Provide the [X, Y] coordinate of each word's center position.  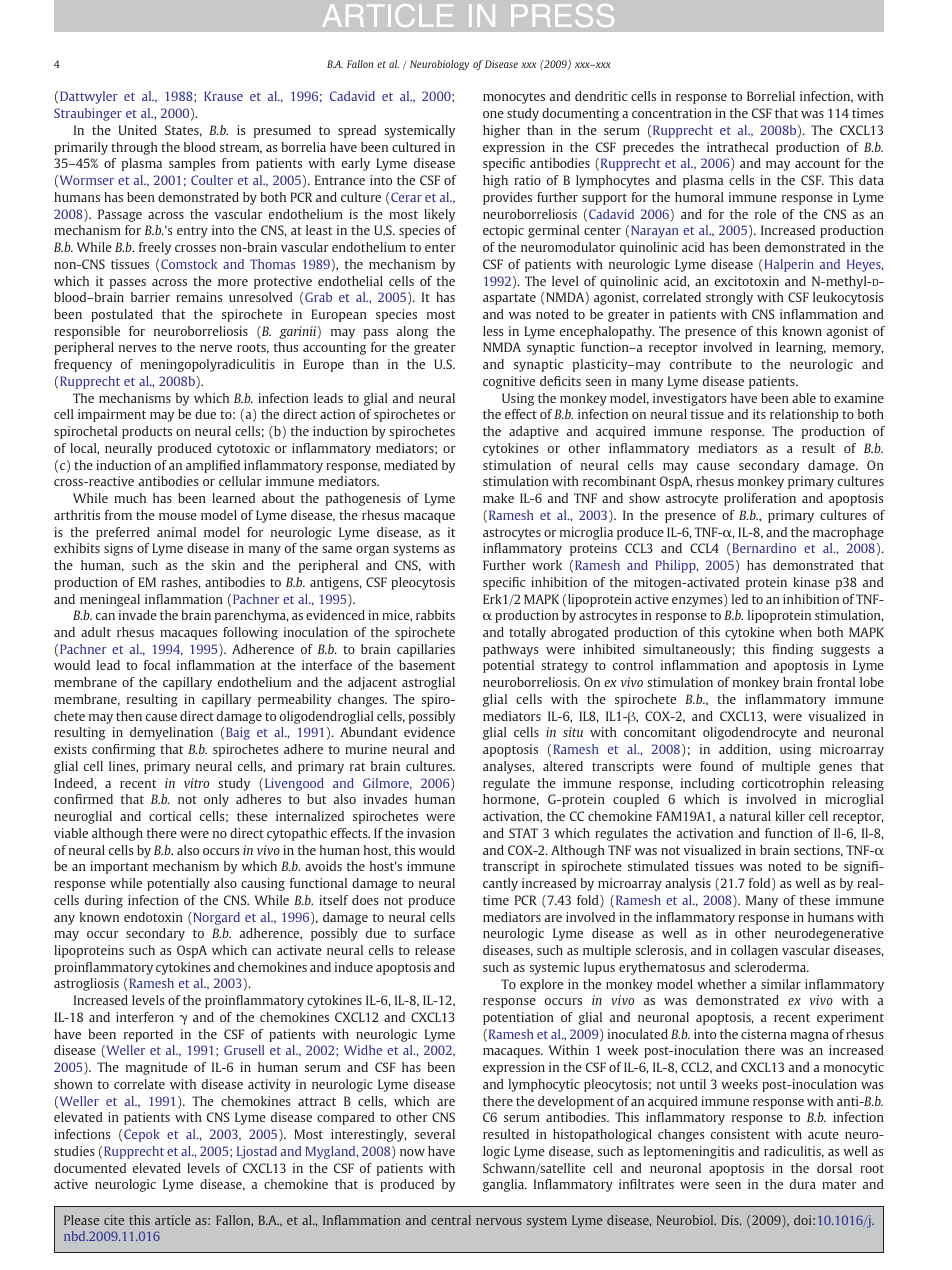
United [138, 130]
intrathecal [737, 147]
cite [114, 1220]
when [795, 632]
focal [157, 665]
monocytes [514, 98]
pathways [510, 650]
